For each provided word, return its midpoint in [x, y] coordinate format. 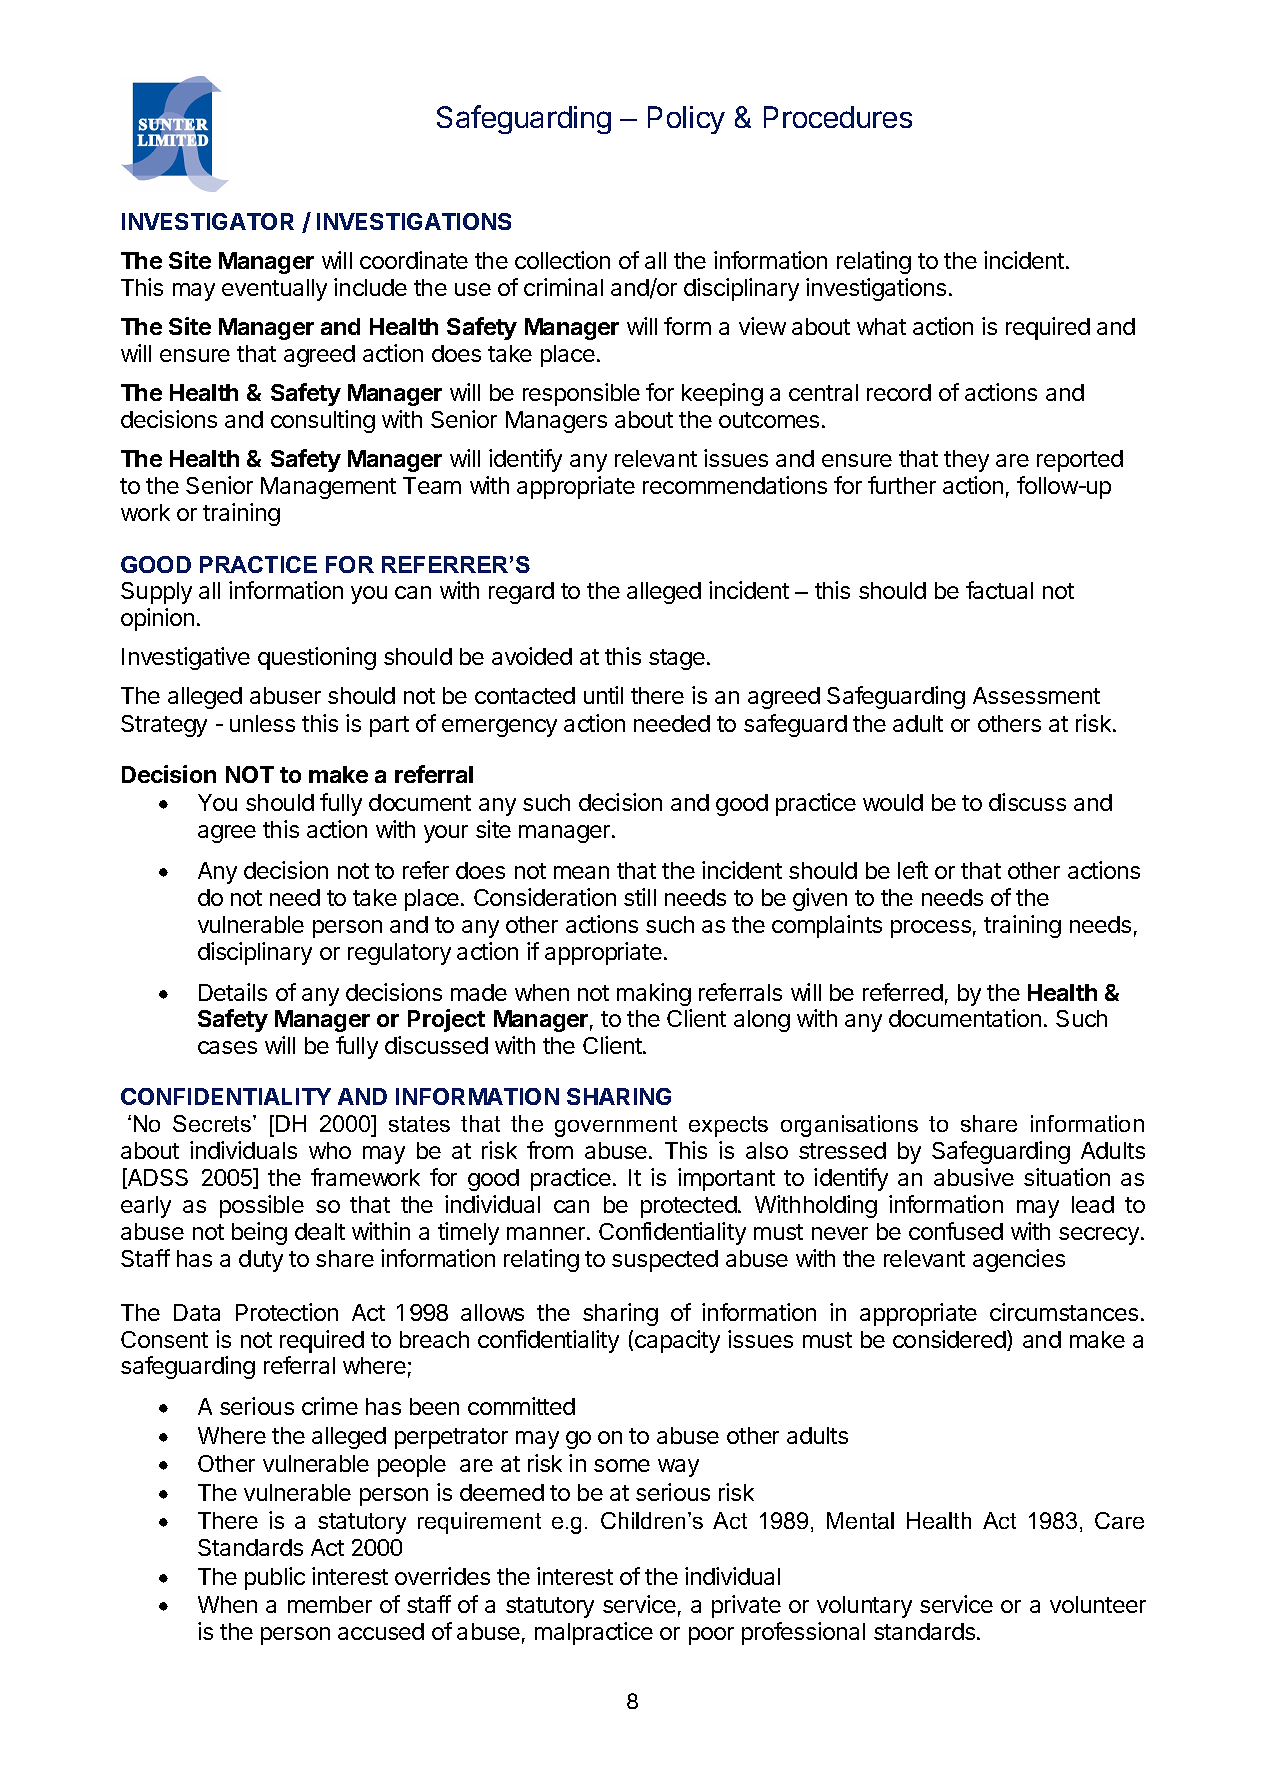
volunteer [1098, 1604]
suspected [665, 1261]
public [275, 1578]
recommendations [735, 485]
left [913, 870]
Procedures [838, 117]
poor [711, 1636]
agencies [1019, 1260]
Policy [686, 120]
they [966, 461]
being [259, 1233]
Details [233, 992]
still [640, 897]
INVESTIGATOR [208, 221]
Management [328, 488]
